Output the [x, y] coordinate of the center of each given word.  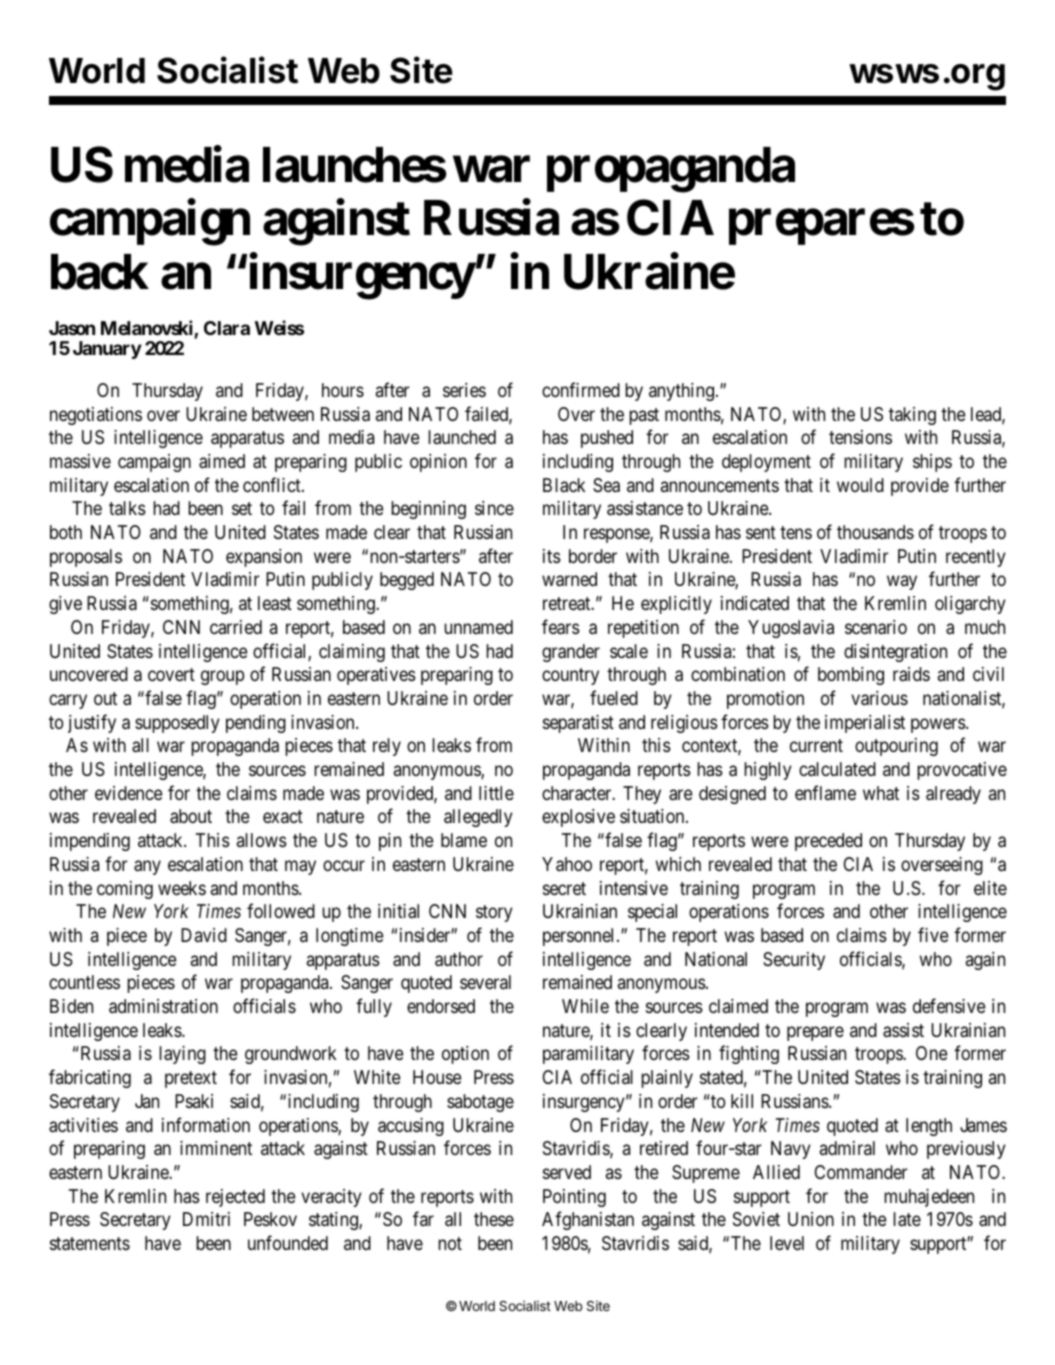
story [494, 913]
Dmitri [206, 1219]
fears [561, 627]
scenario [876, 627]
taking [912, 416]
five [933, 934]
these [494, 1219]
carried [236, 627]
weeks [182, 888]
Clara [227, 328]
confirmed [581, 389]
